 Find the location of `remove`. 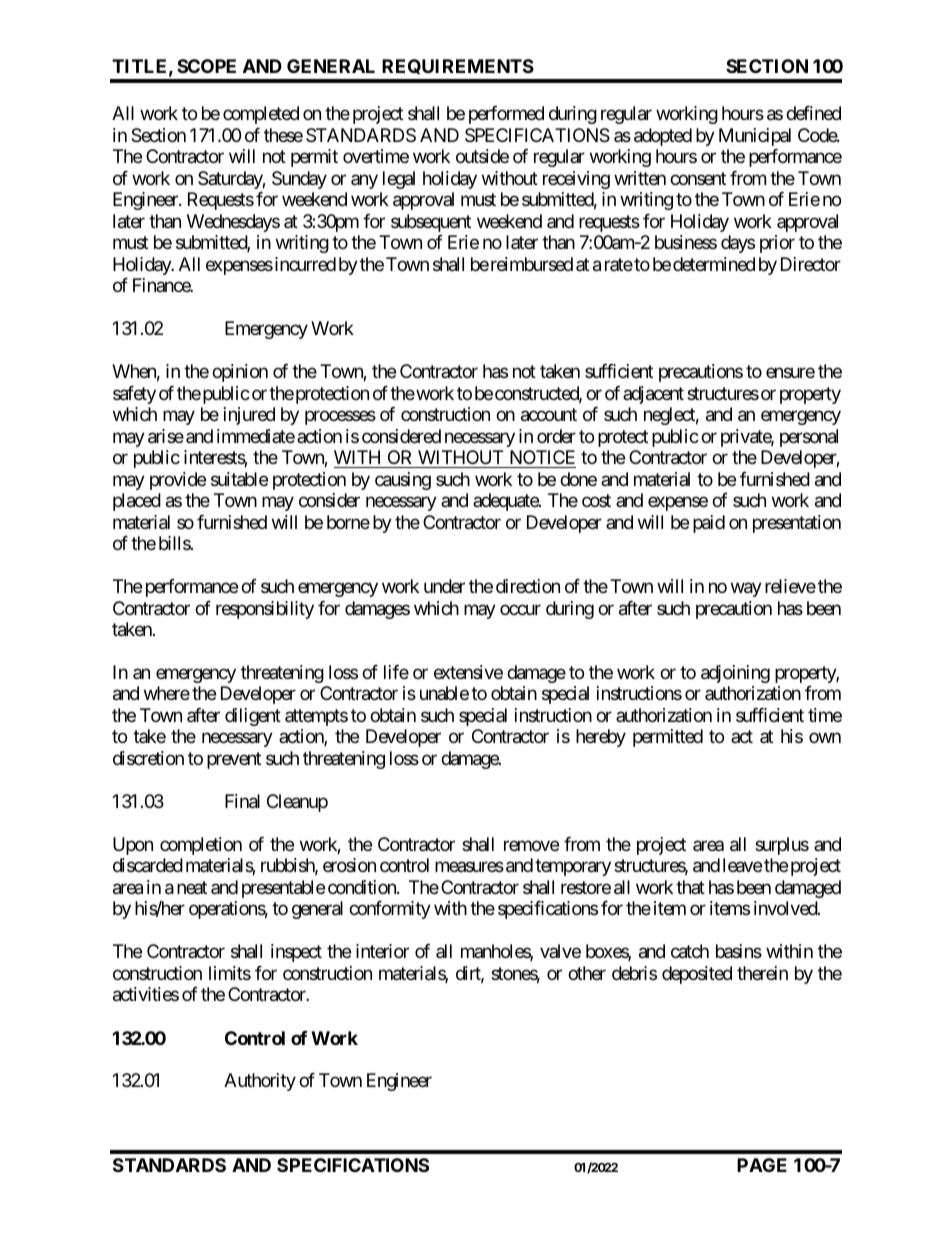

remove is located at coordinates (531, 845).
